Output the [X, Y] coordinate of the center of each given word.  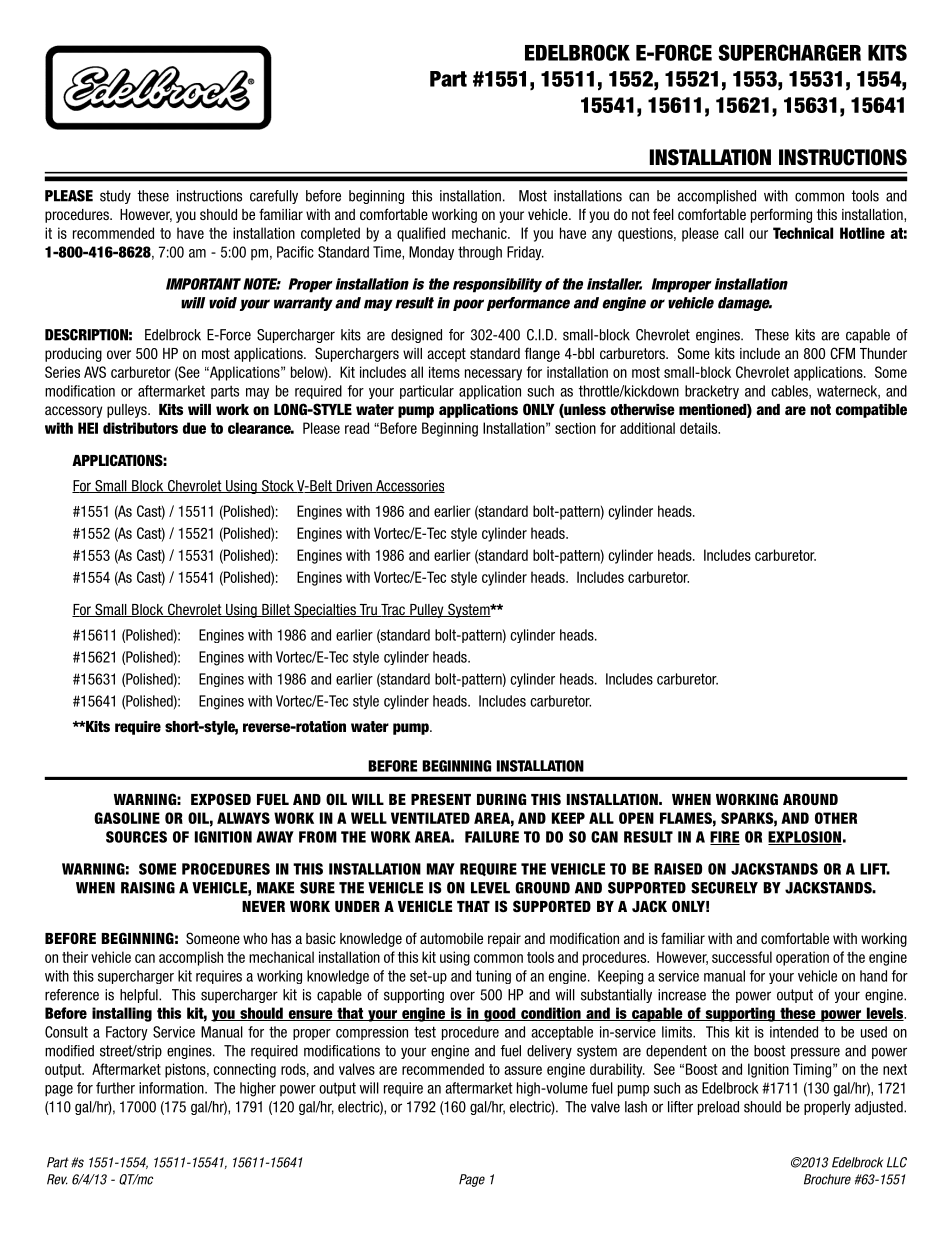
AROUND [810, 799]
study [115, 197]
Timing [812, 1070]
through [480, 253]
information [172, 1088]
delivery [549, 1052]
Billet [276, 610]
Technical [803, 233]
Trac [393, 610]
